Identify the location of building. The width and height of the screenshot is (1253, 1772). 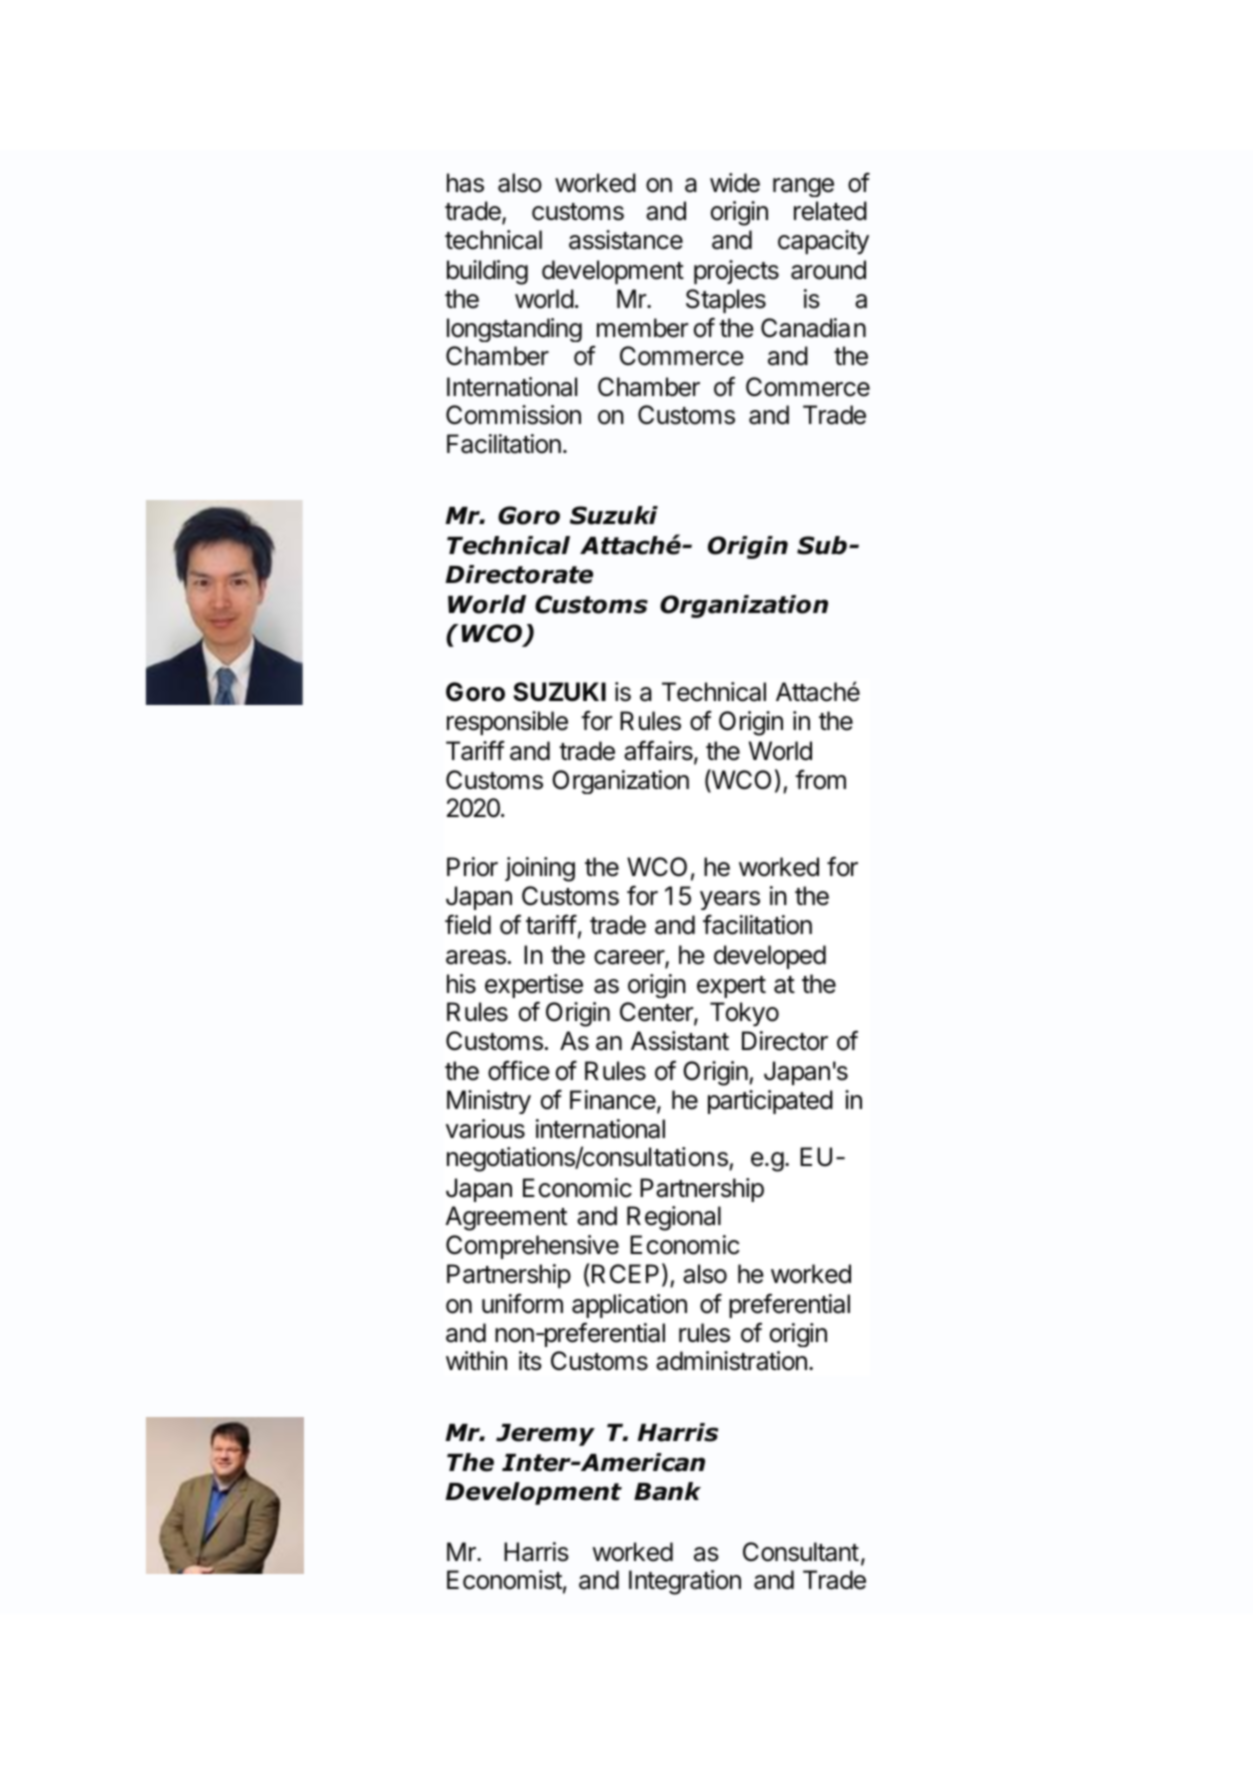
(487, 272).
